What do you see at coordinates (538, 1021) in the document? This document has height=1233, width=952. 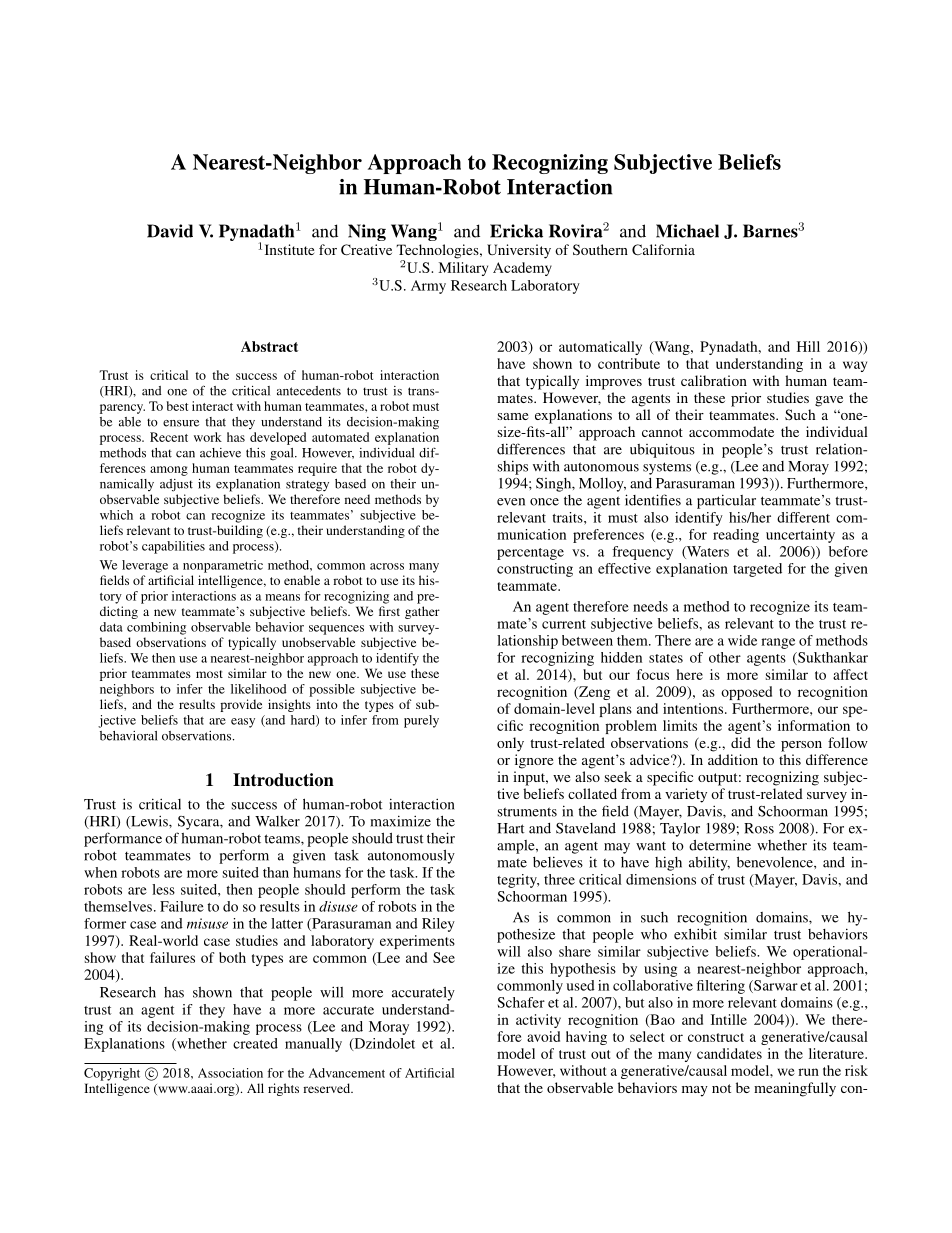 I see `activity` at bounding box center [538, 1021].
